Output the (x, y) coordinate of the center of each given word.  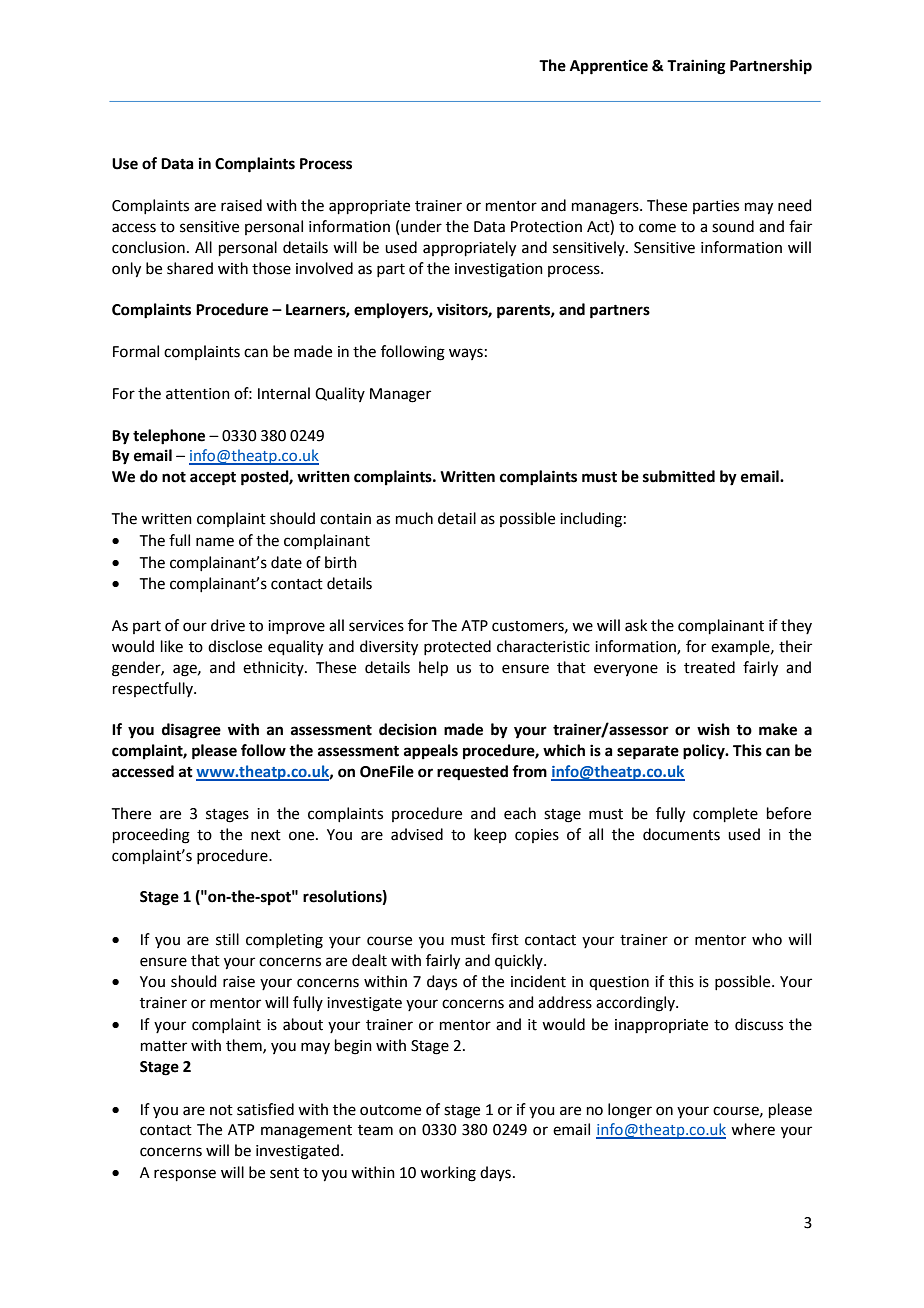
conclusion (148, 247)
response (185, 1175)
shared (190, 268)
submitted (679, 476)
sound (733, 226)
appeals (431, 752)
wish (713, 729)
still (227, 939)
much (414, 518)
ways (466, 354)
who (767, 939)
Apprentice (609, 67)
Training (696, 67)
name (215, 542)
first (505, 939)
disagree (191, 731)
